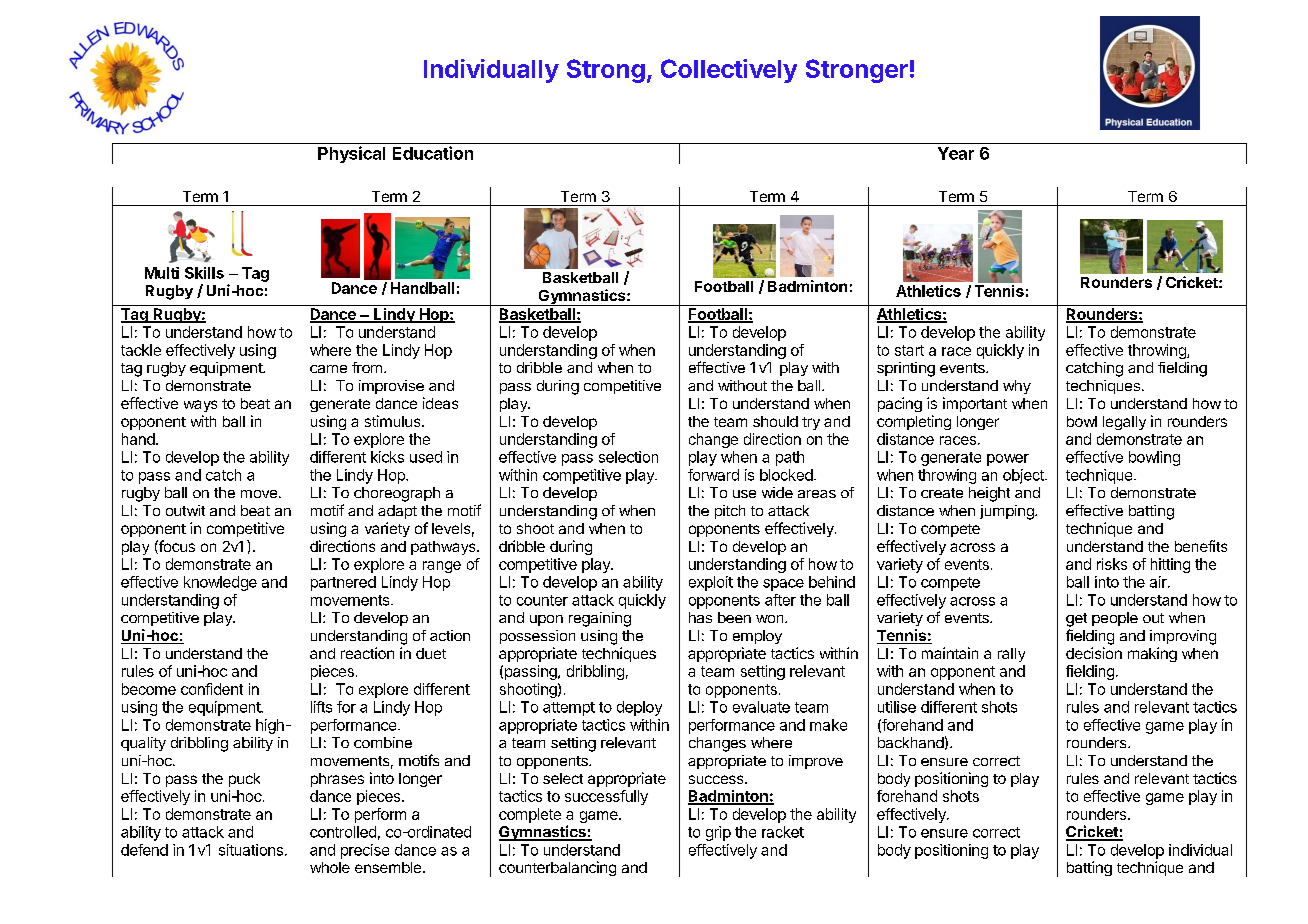 This screenshot has height=924, width=1308. Describe the element at coordinates (1094, 653) in the screenshot. I see `decision` at that location.
